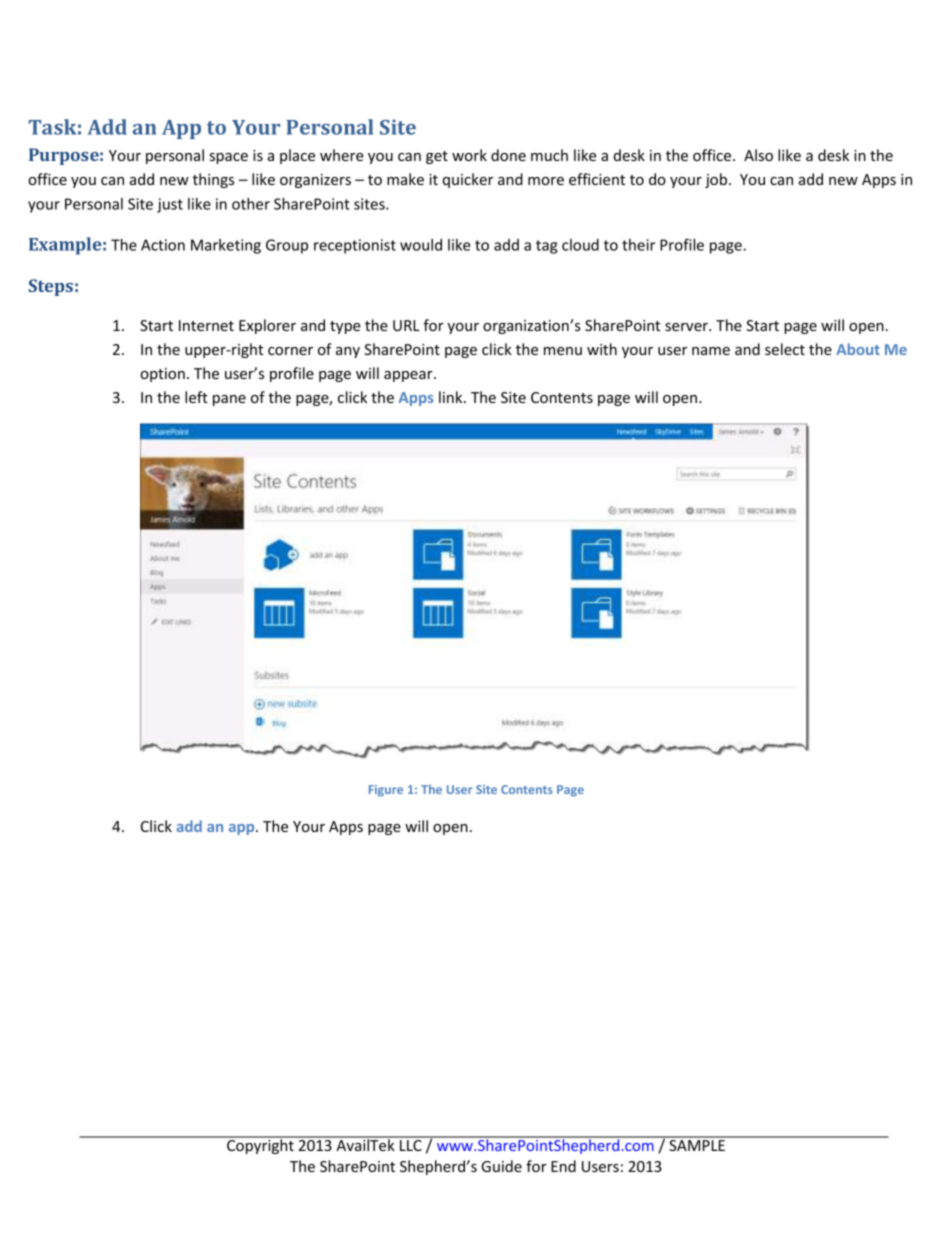 Image resolution: width=952 pixels, height=1233 pixels. What do you see at coordinates (758, 155) in the screenshot?
I see `Also` at bounding box center [758, 155].
